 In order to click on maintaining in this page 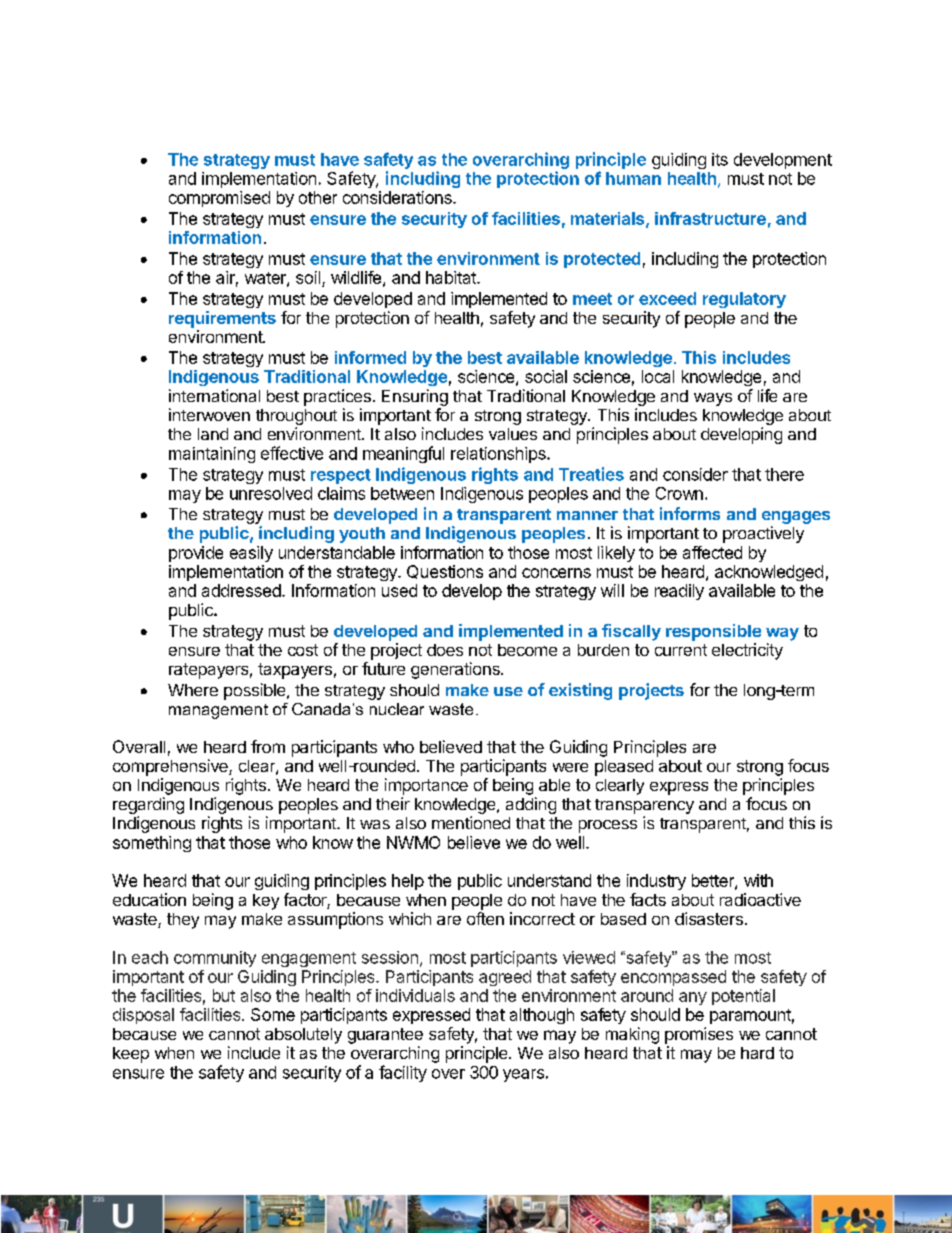, I will do `click(212, 455)`.
